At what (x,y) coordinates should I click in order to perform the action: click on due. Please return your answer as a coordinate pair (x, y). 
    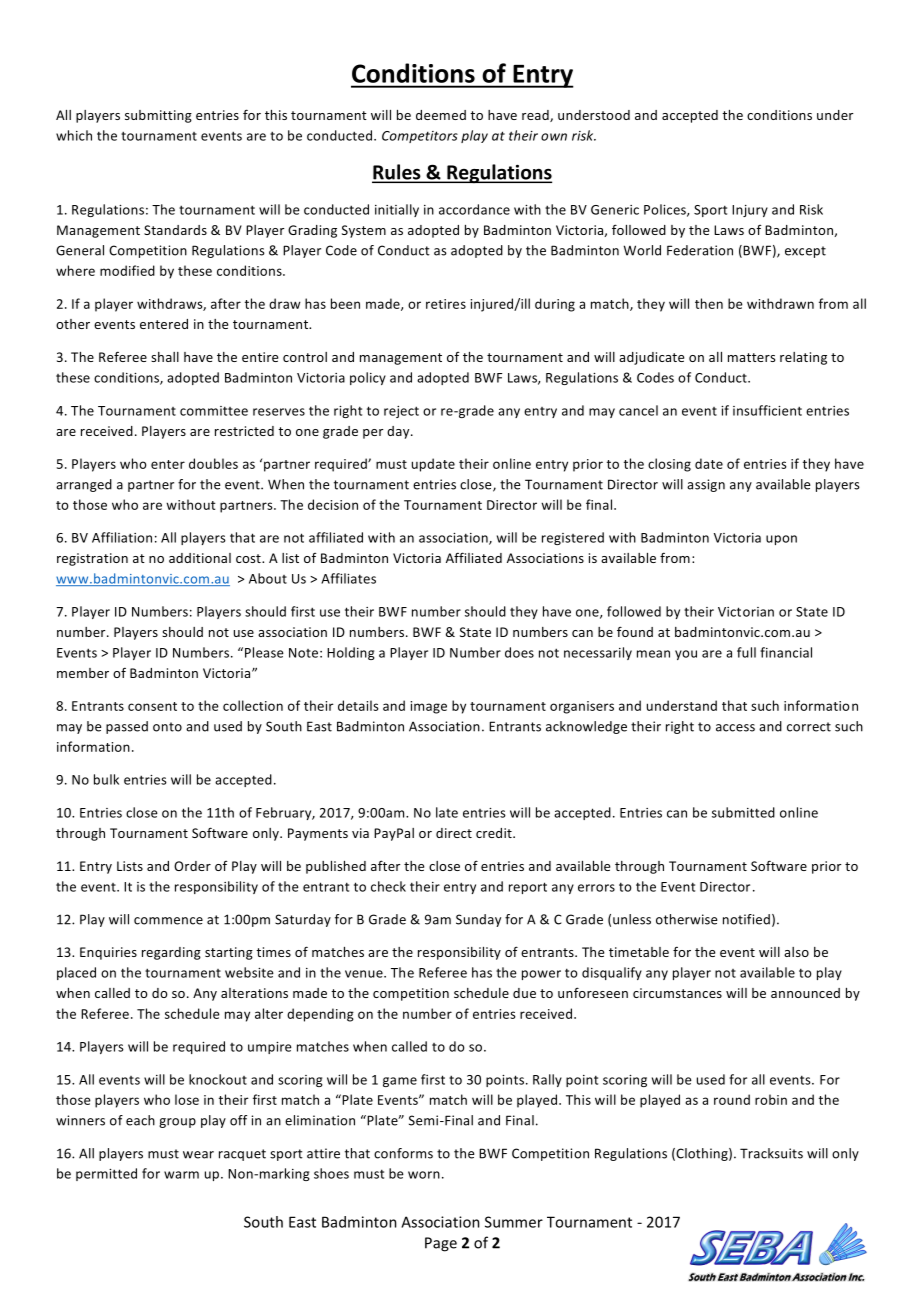
    Looking at the image, I should click on (524, 993).
